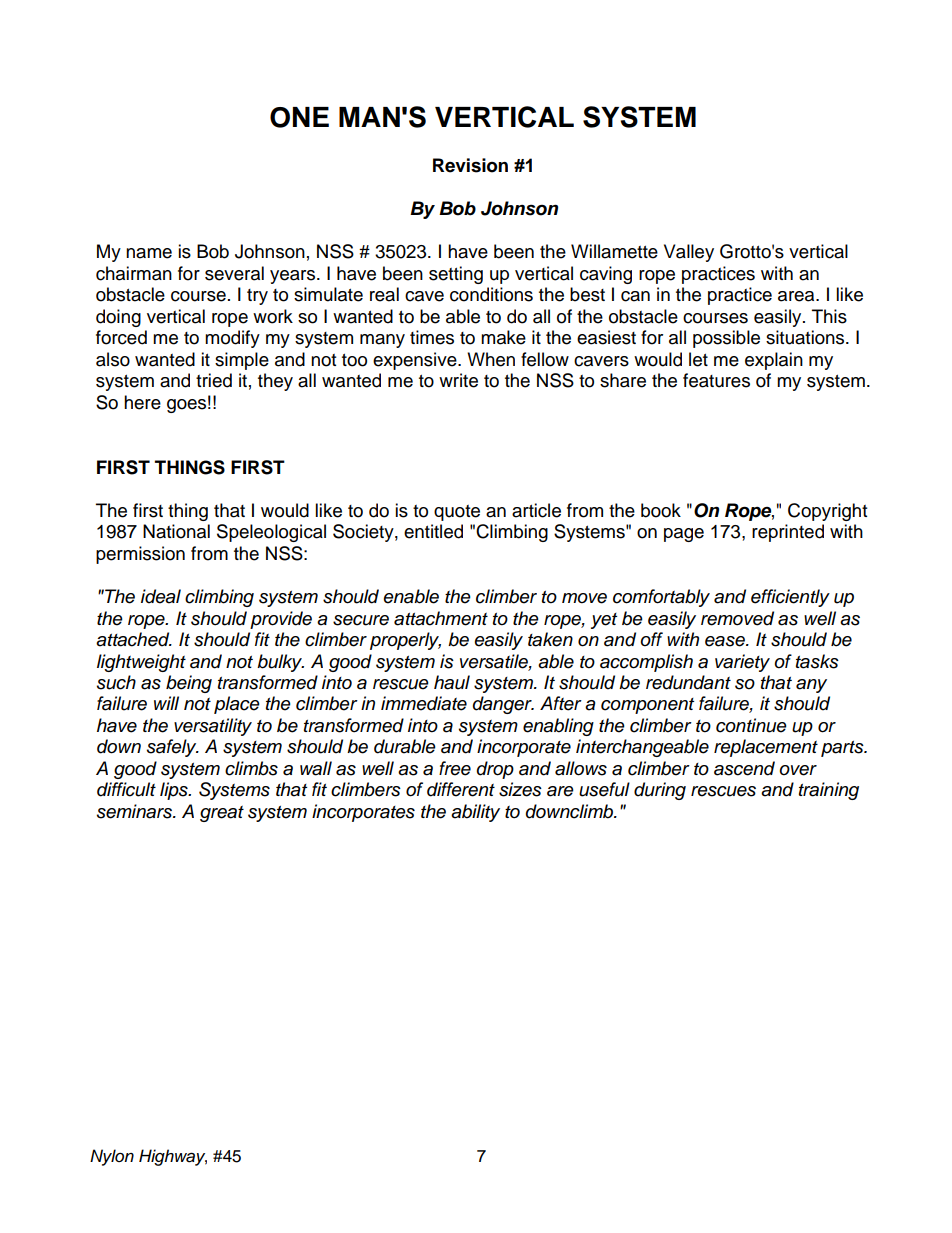 The height and width of the image is (1233, 952). Describe the element at coordinates (189, 684) in the image. I see `being` at that location.
